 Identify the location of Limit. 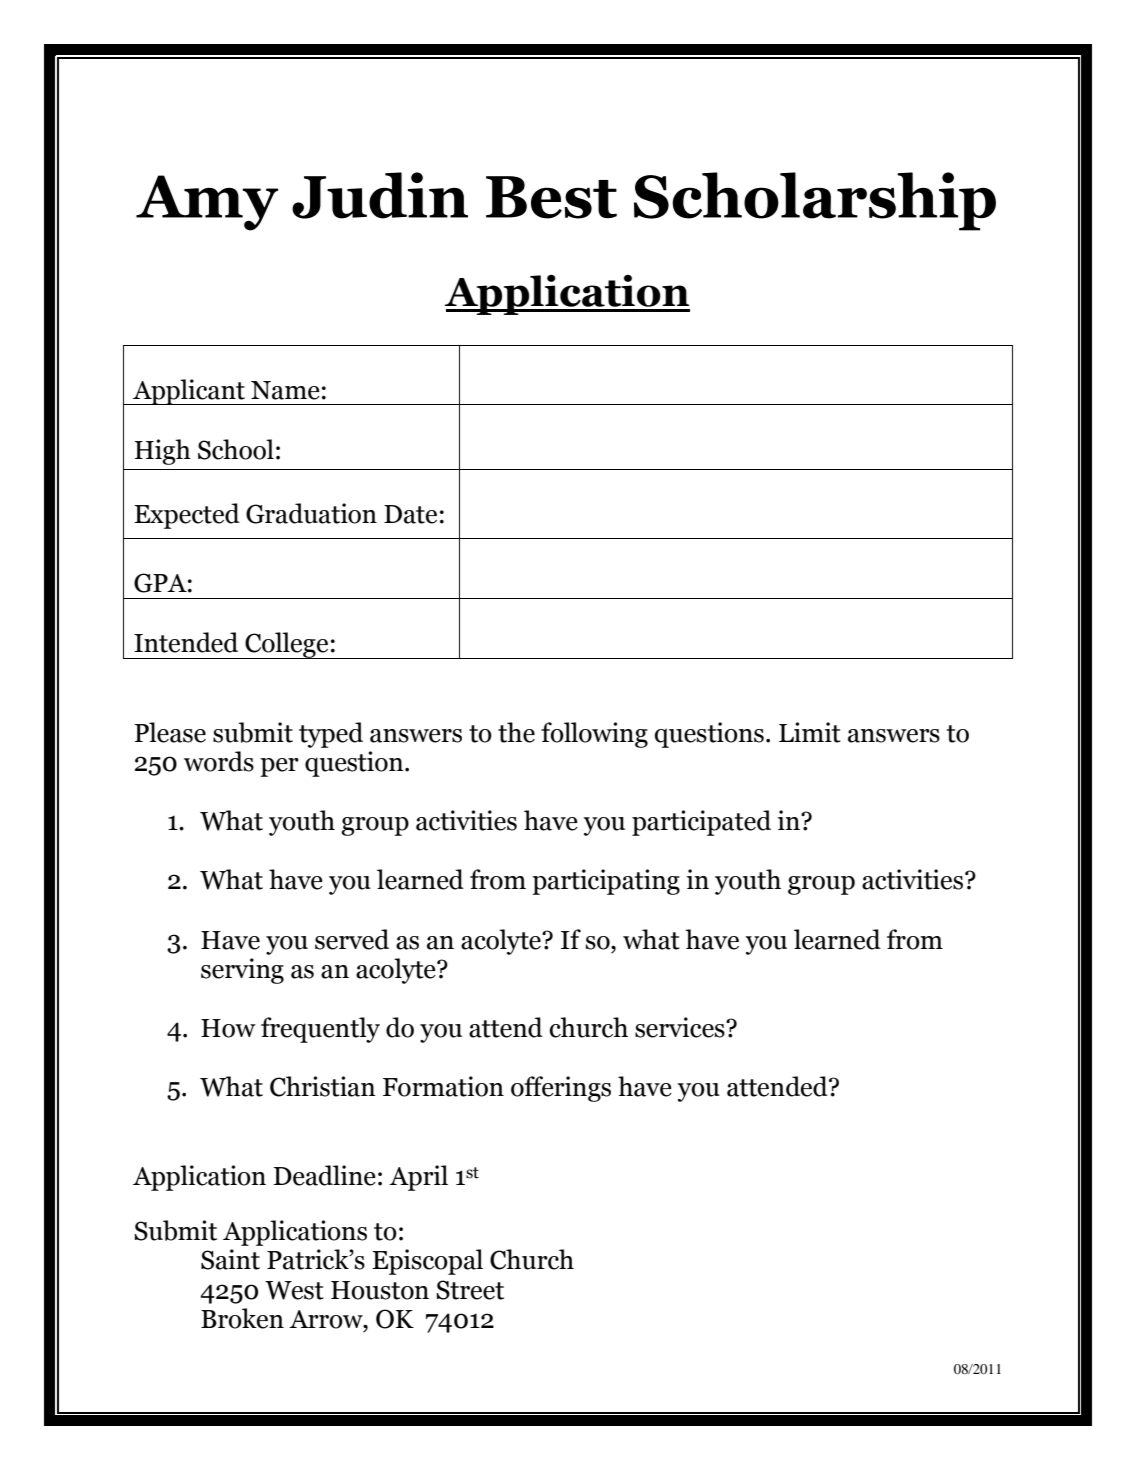
(810, 732).
